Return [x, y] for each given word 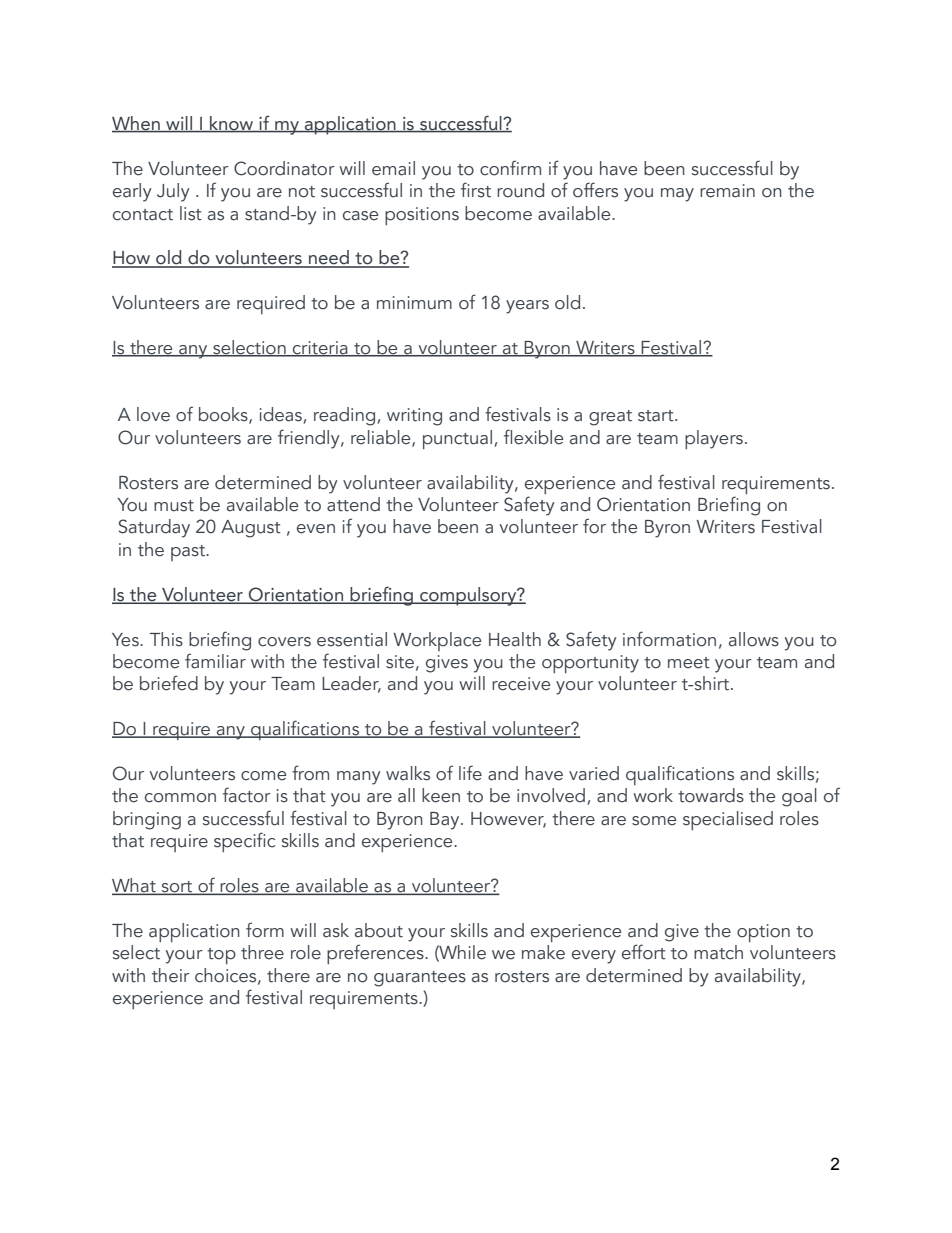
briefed [169, 683]
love [153, 414]
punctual [457, 439]
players [714, 439]
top [221, 956]
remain [727, 191]
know [232, 124]
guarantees [420, 979]
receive [521, 684]
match [718, 952]
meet [689, 663]
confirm [510, 168]
